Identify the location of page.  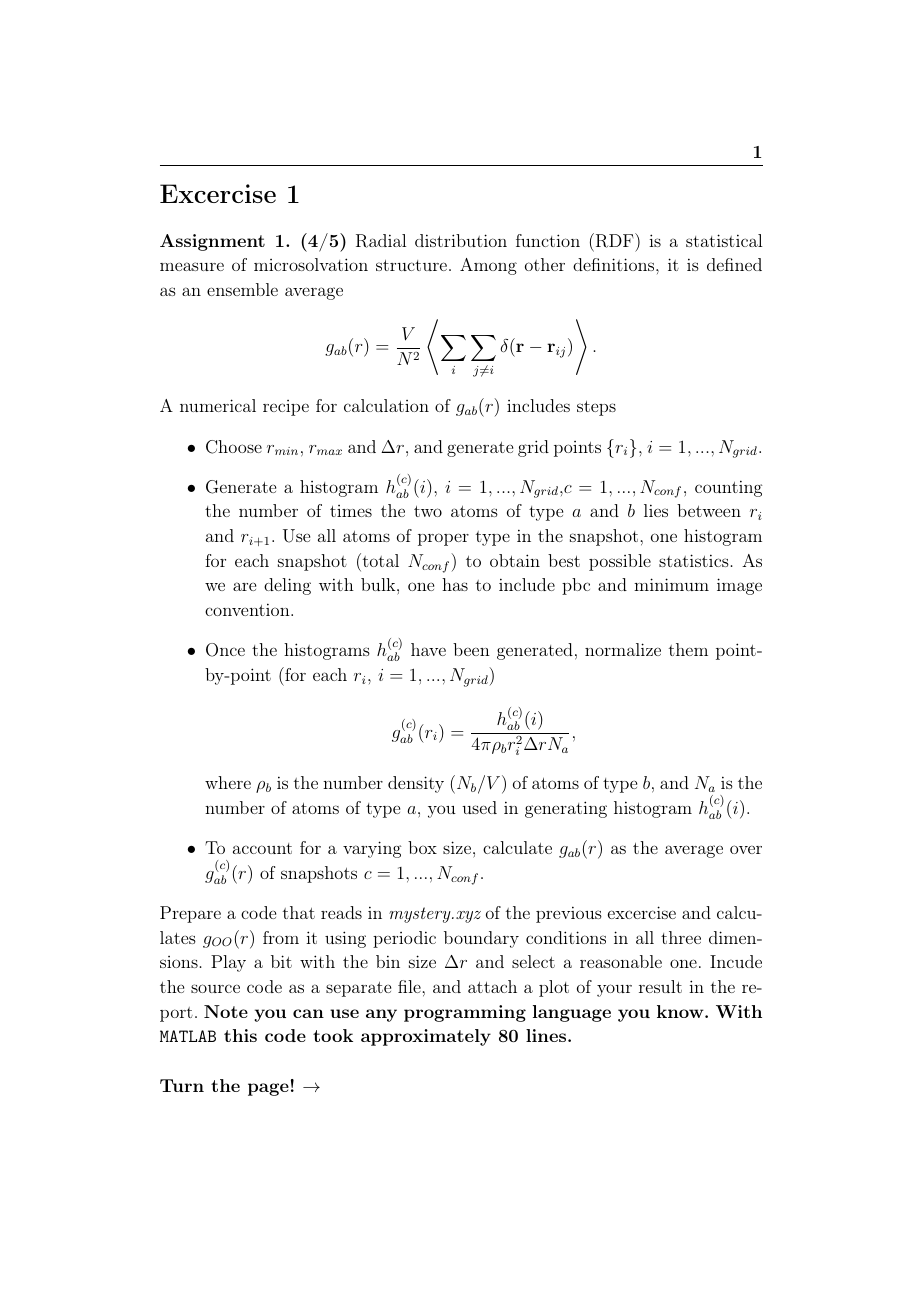
(268, 1089).
